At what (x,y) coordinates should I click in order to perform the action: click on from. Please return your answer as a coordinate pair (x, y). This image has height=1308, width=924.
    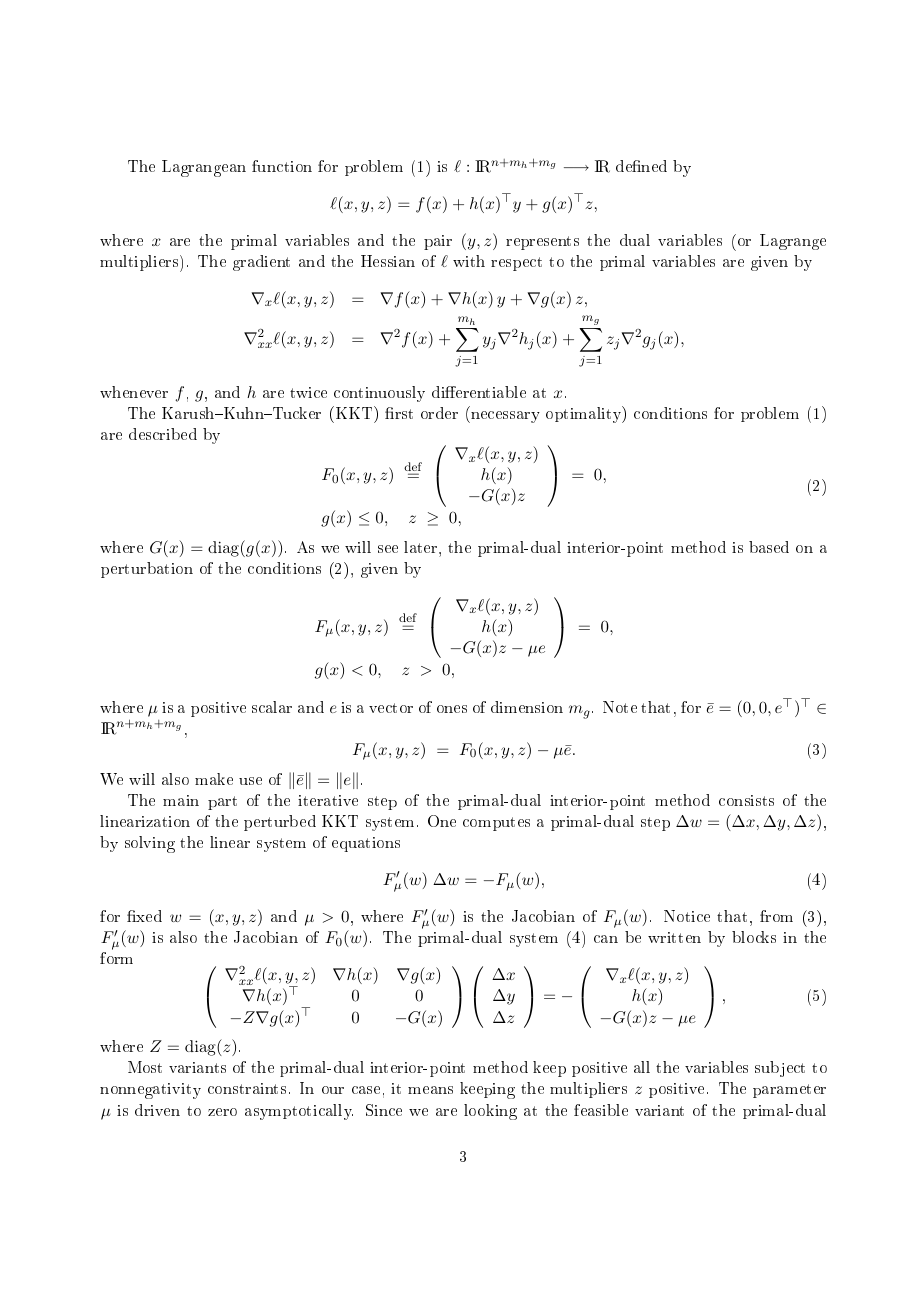
    Looking at the image, I should click on (776, 916).
